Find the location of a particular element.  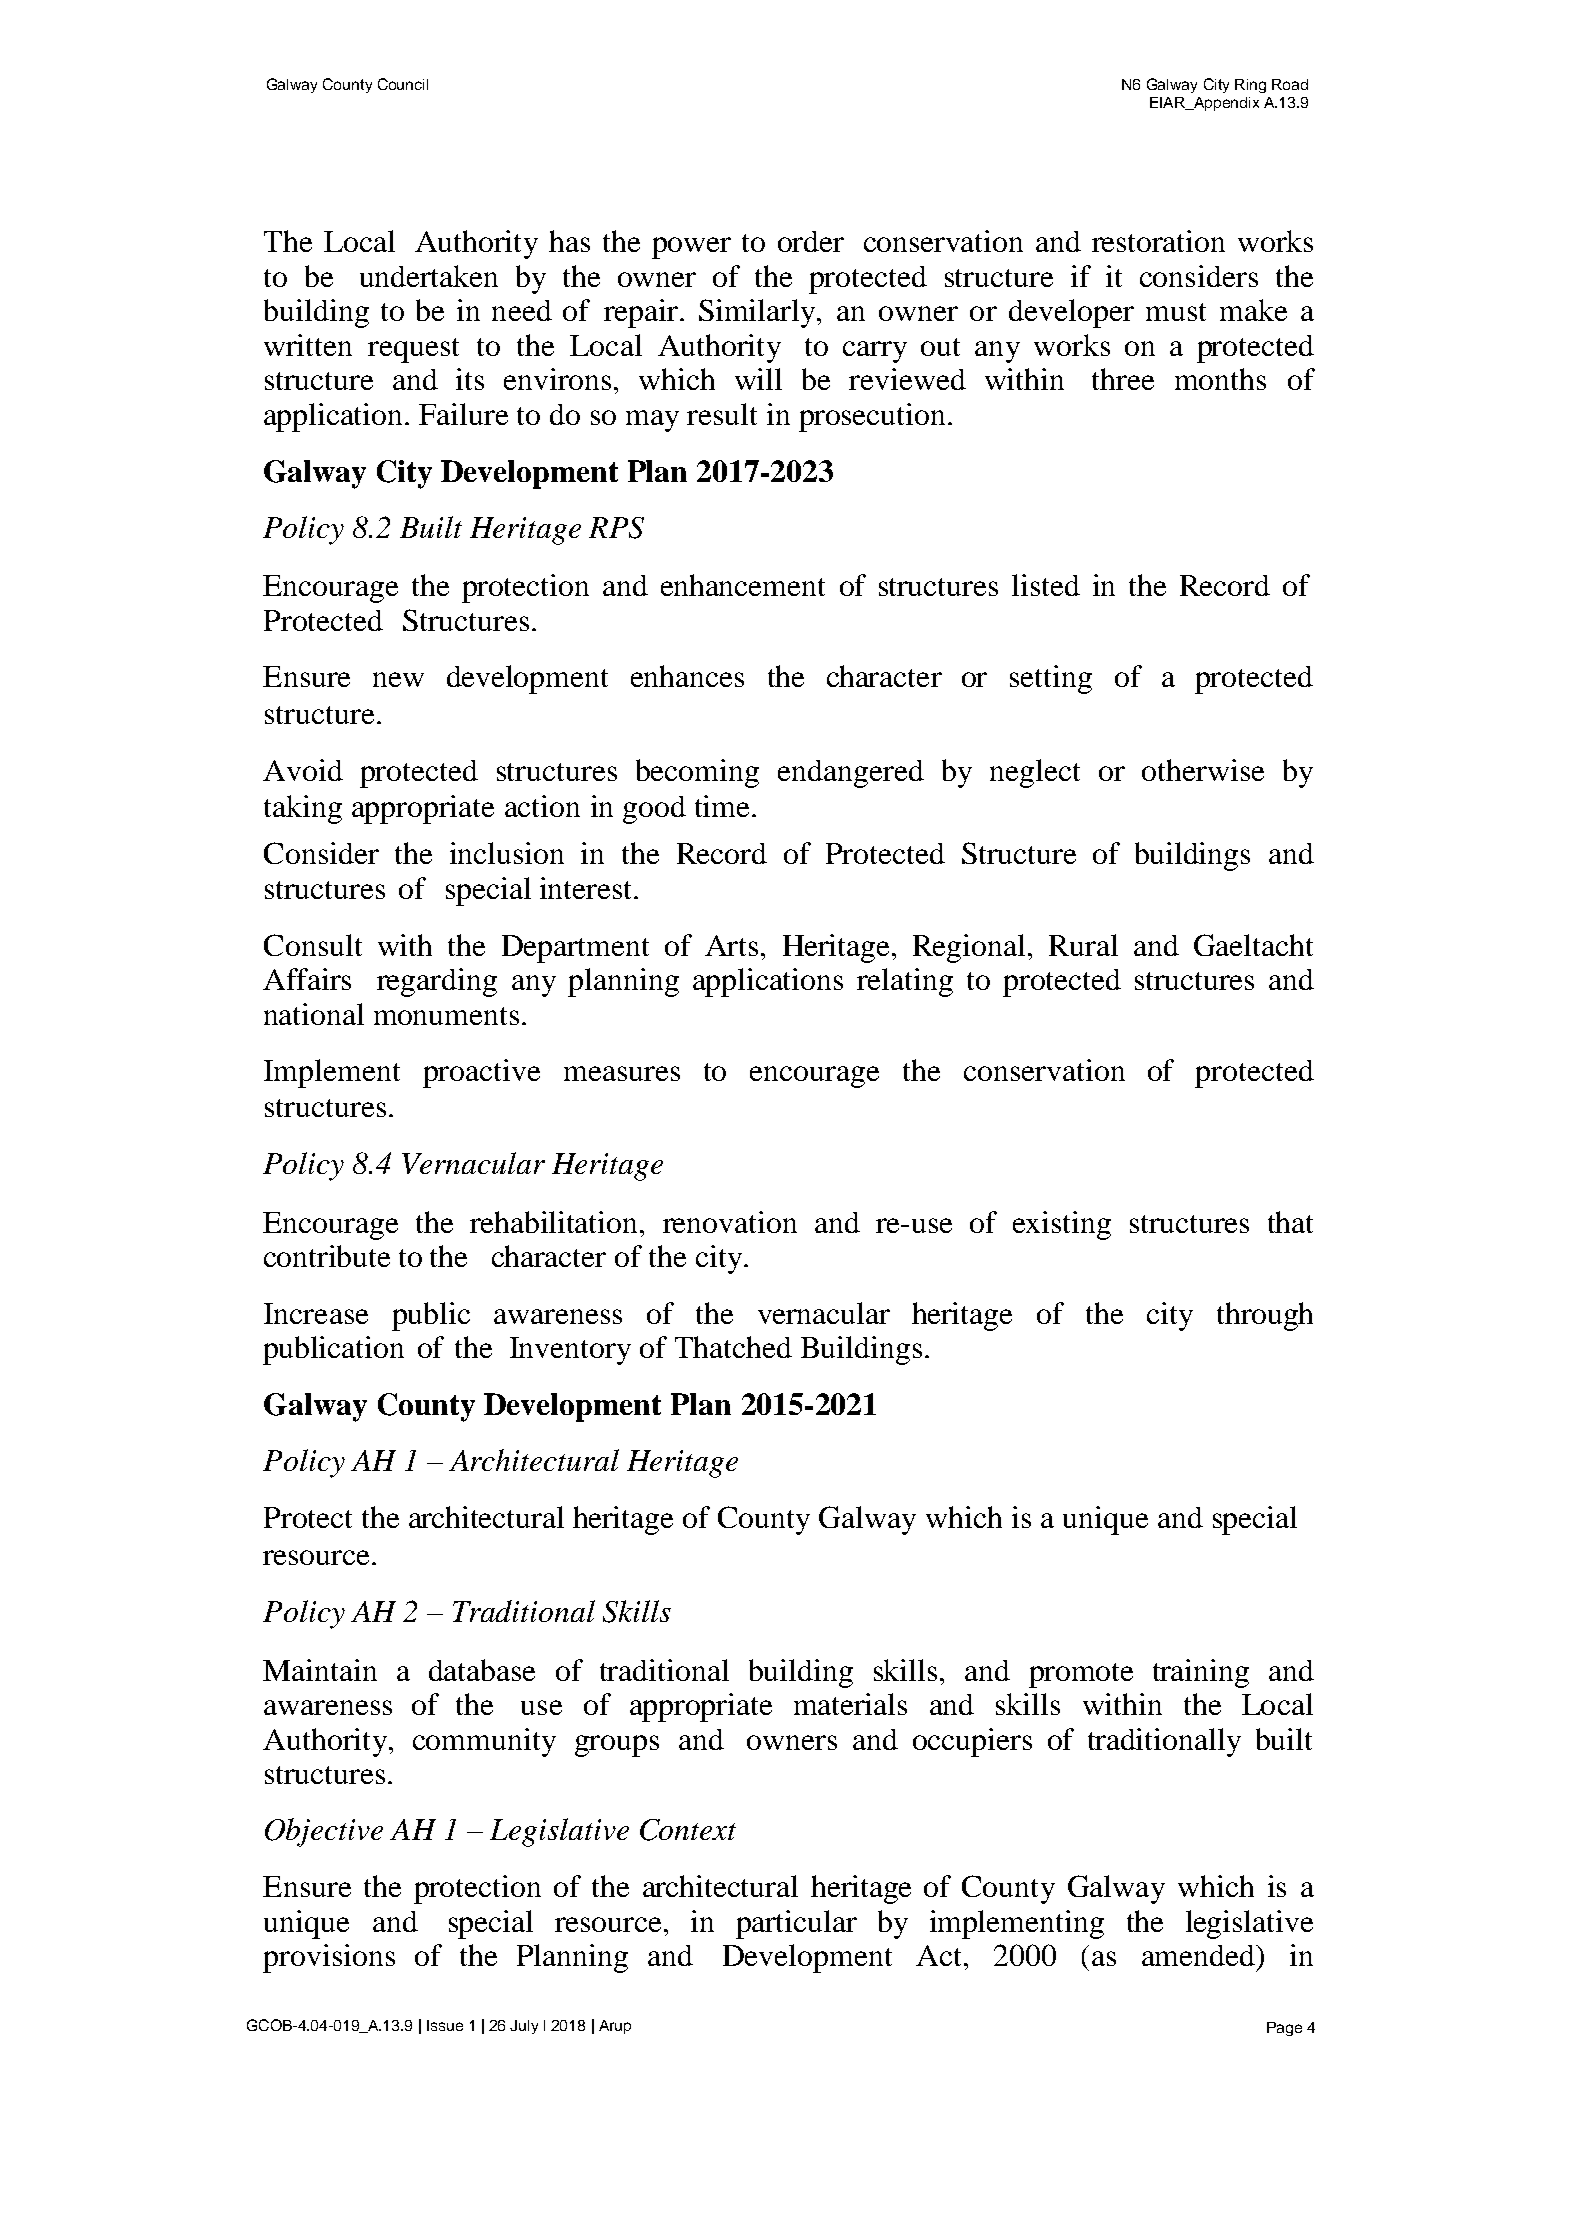

Ring is located at coordinates (1250, 86).
